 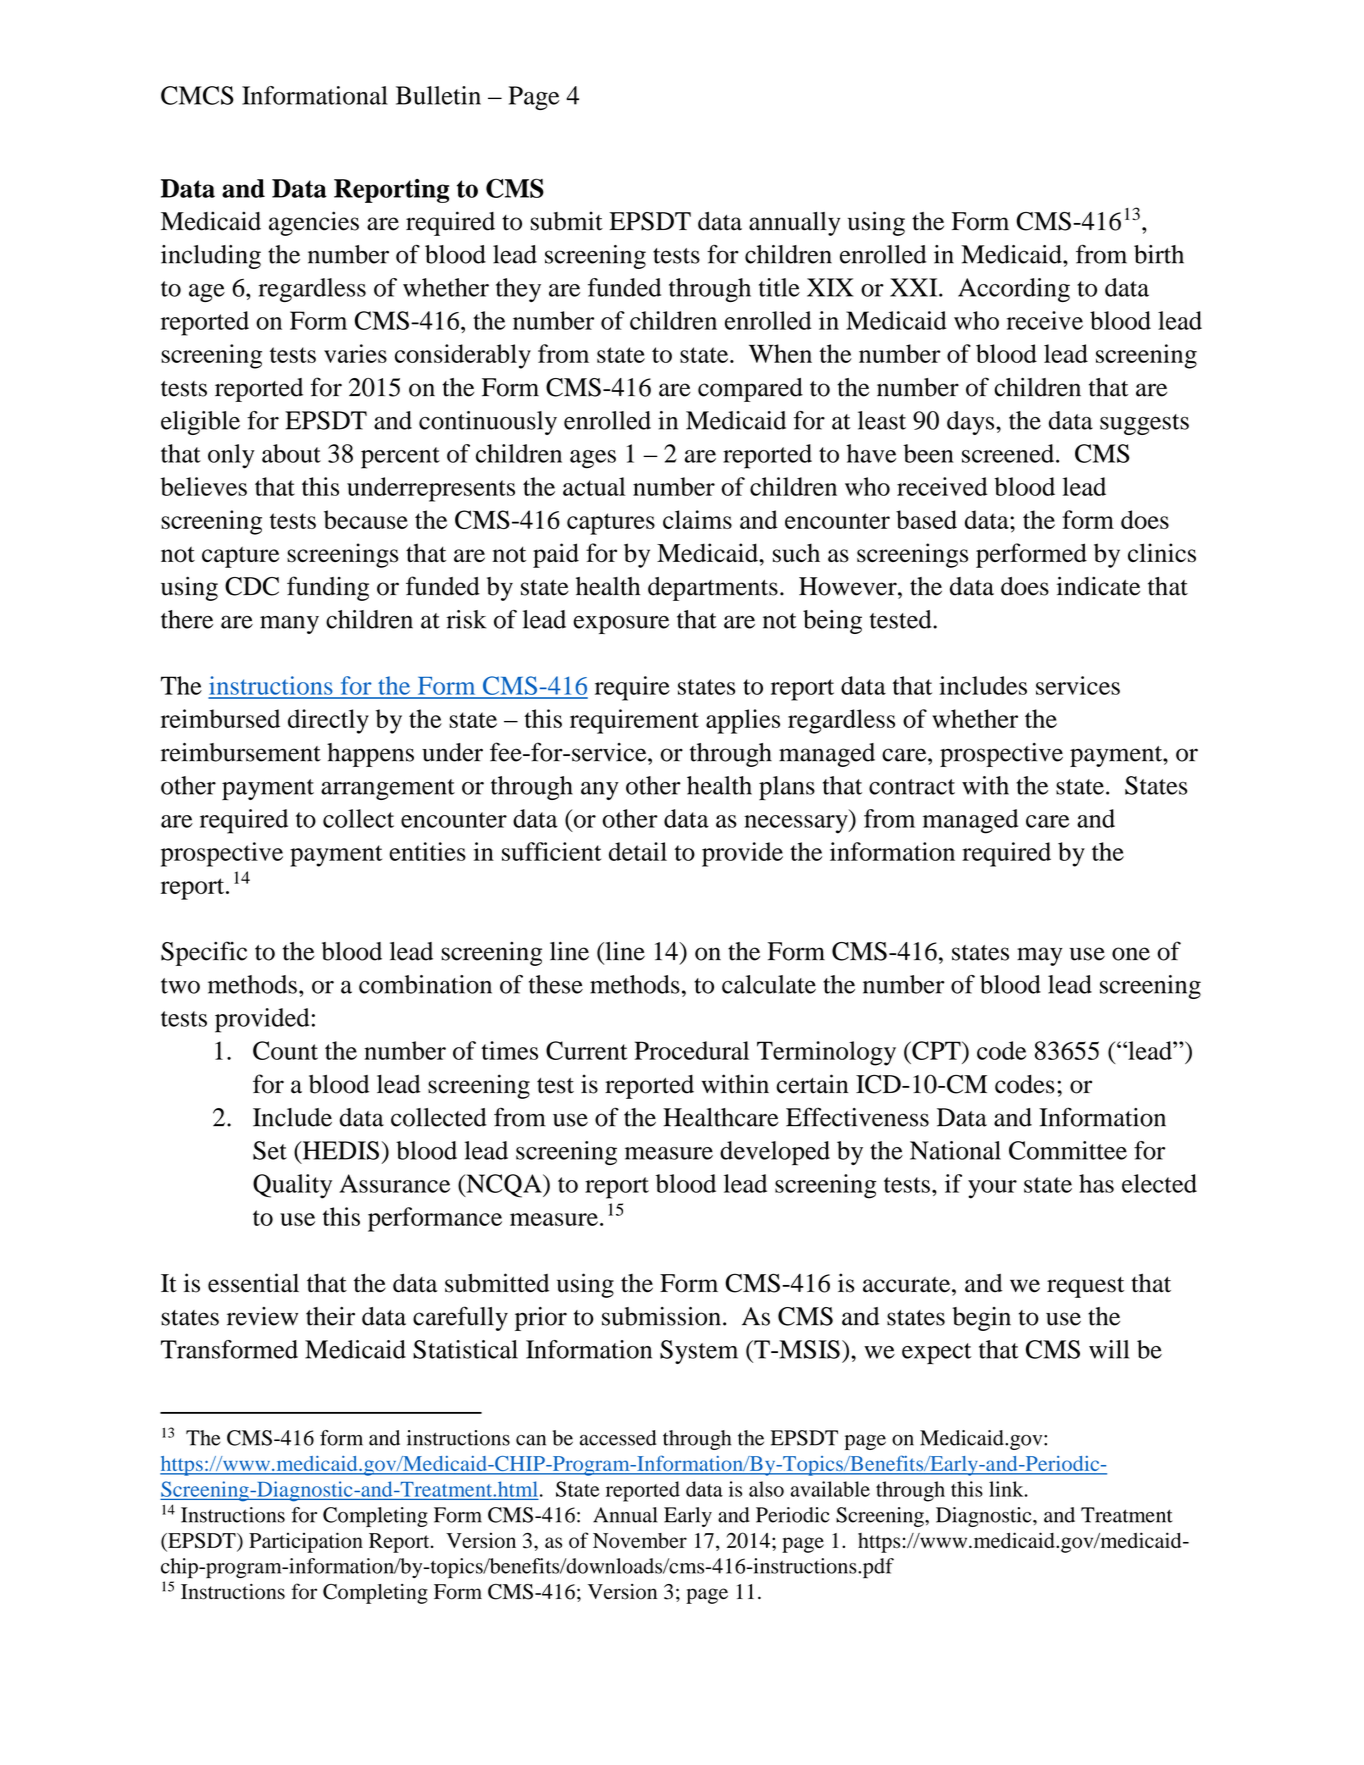 What do you see at coordinates (936, 1050) in the page?
I see `CPT` at bounding box center [936, 1050].
